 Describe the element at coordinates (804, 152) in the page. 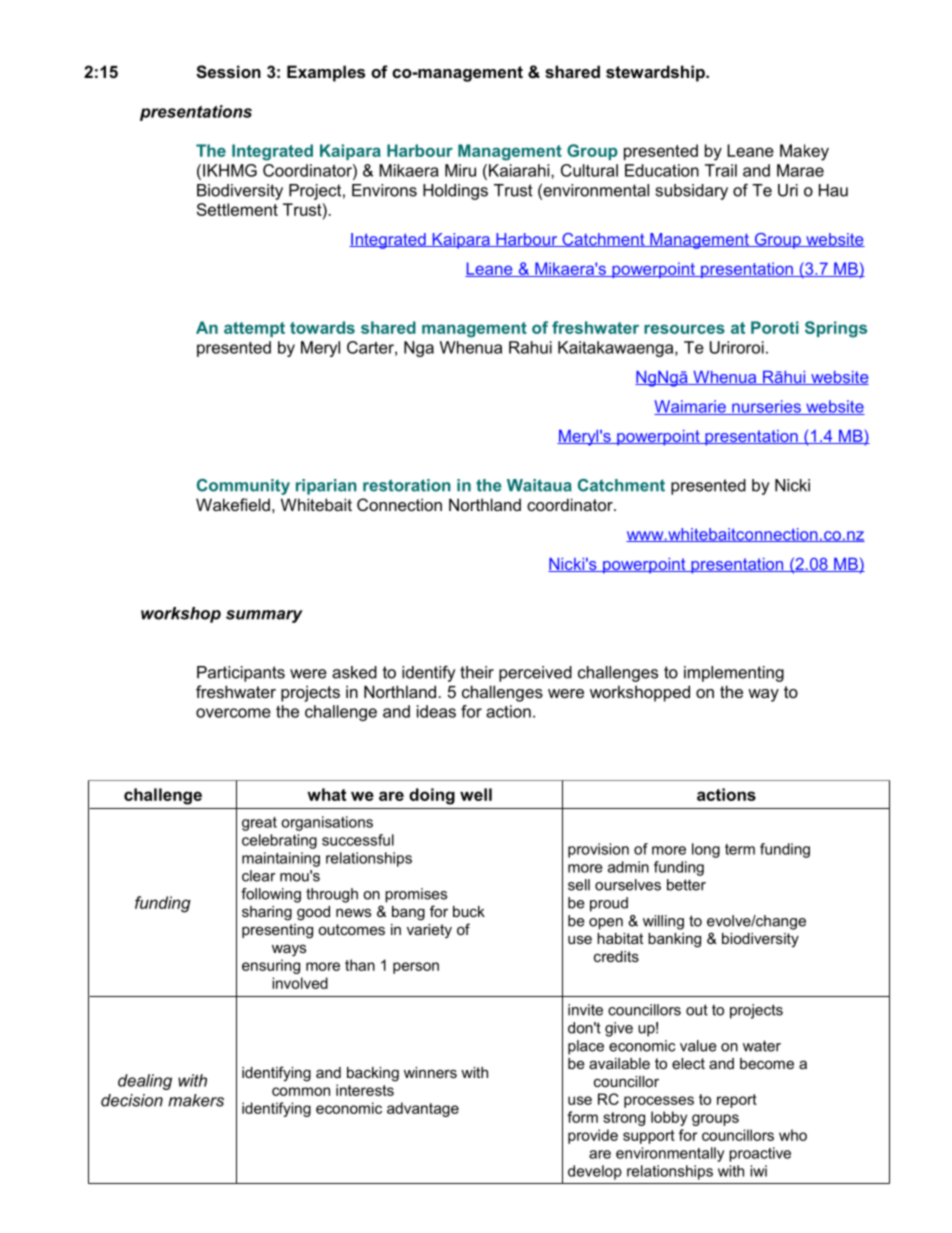

I see `Makey` at that location.
